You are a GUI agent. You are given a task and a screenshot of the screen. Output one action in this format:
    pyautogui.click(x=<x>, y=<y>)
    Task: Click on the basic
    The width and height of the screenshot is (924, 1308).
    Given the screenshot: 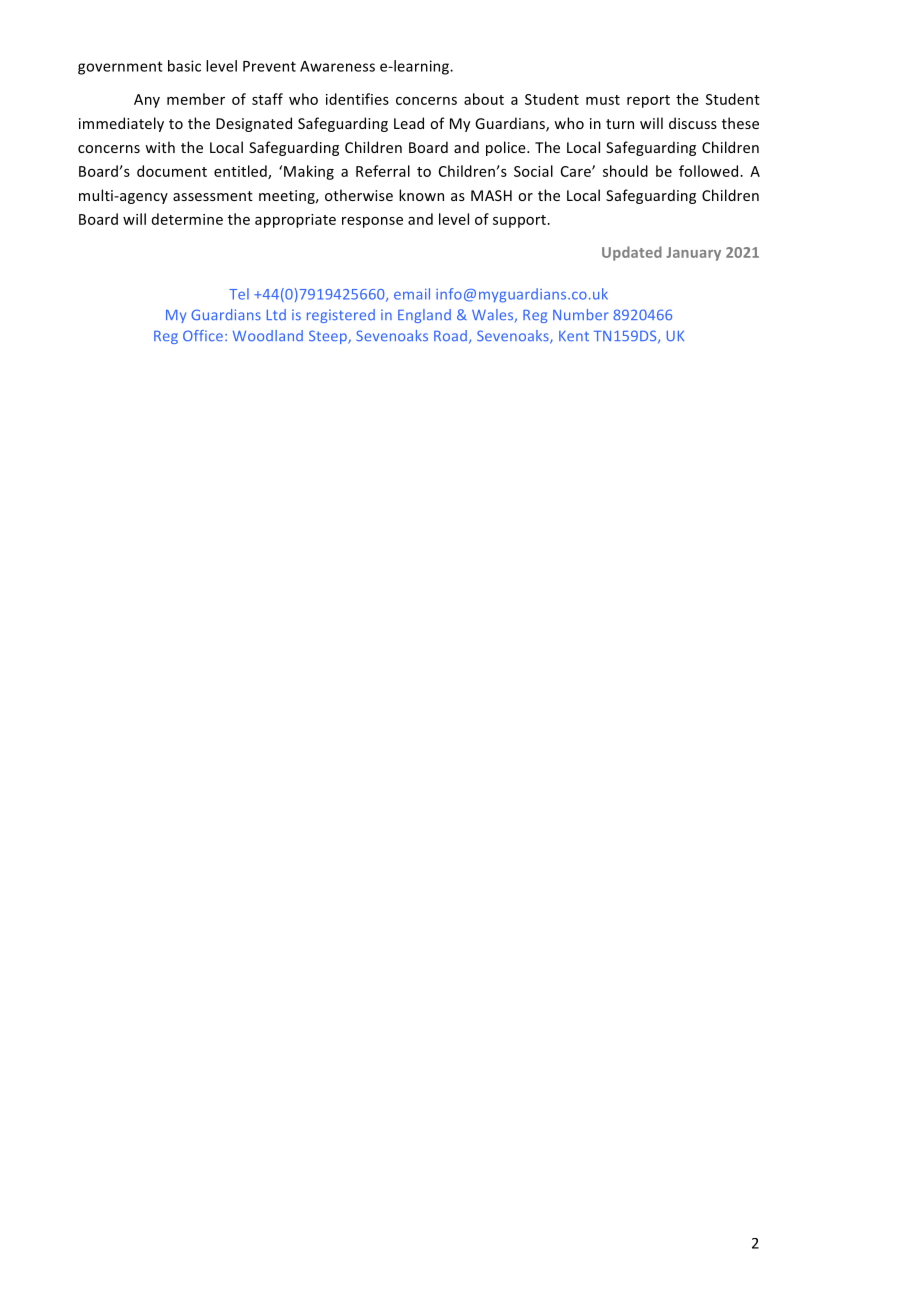 What is the action you would take?
    pyautogui.click(x=184, y=66)
